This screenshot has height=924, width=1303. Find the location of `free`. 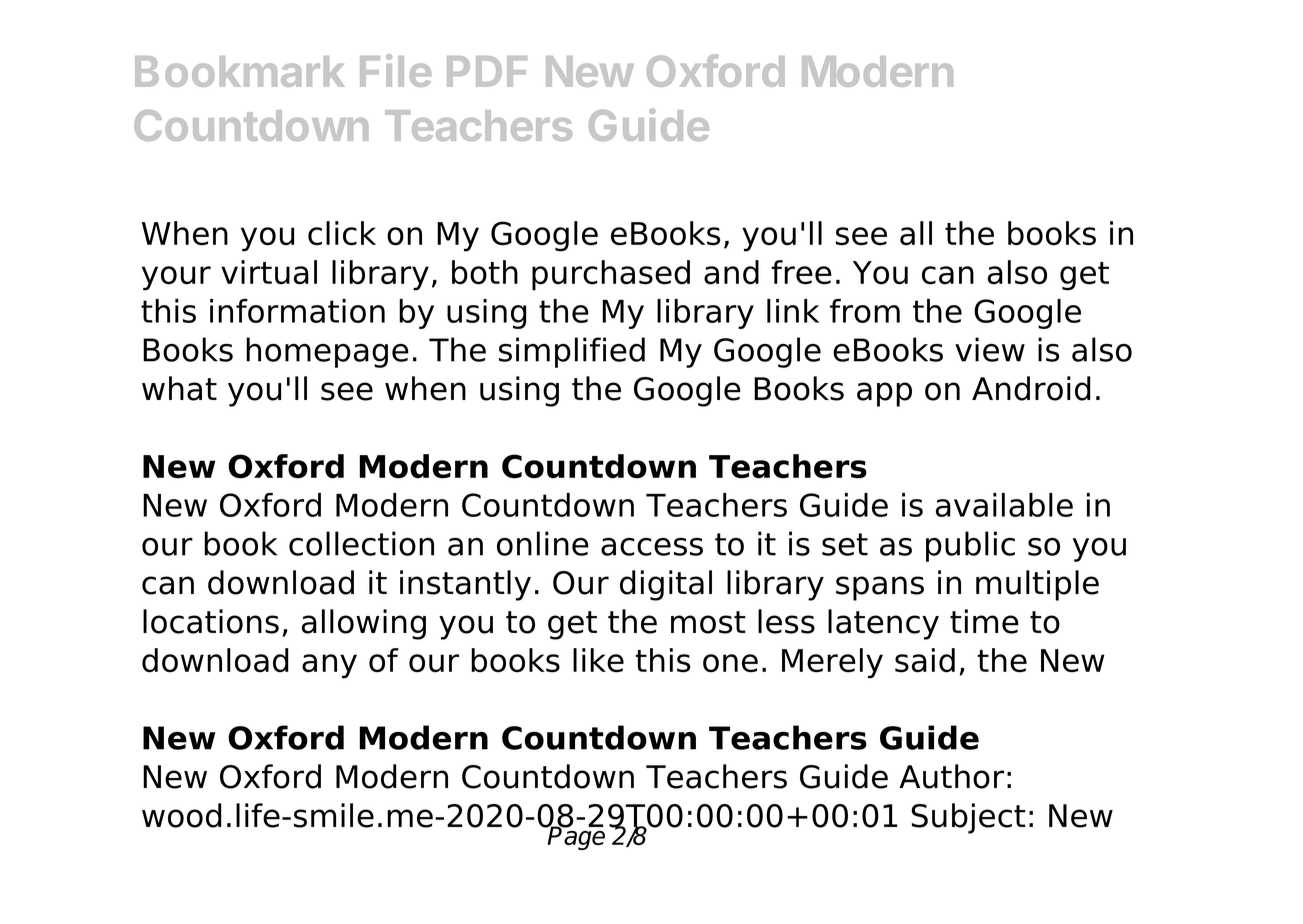

free is located at coordinates (801, 272).
